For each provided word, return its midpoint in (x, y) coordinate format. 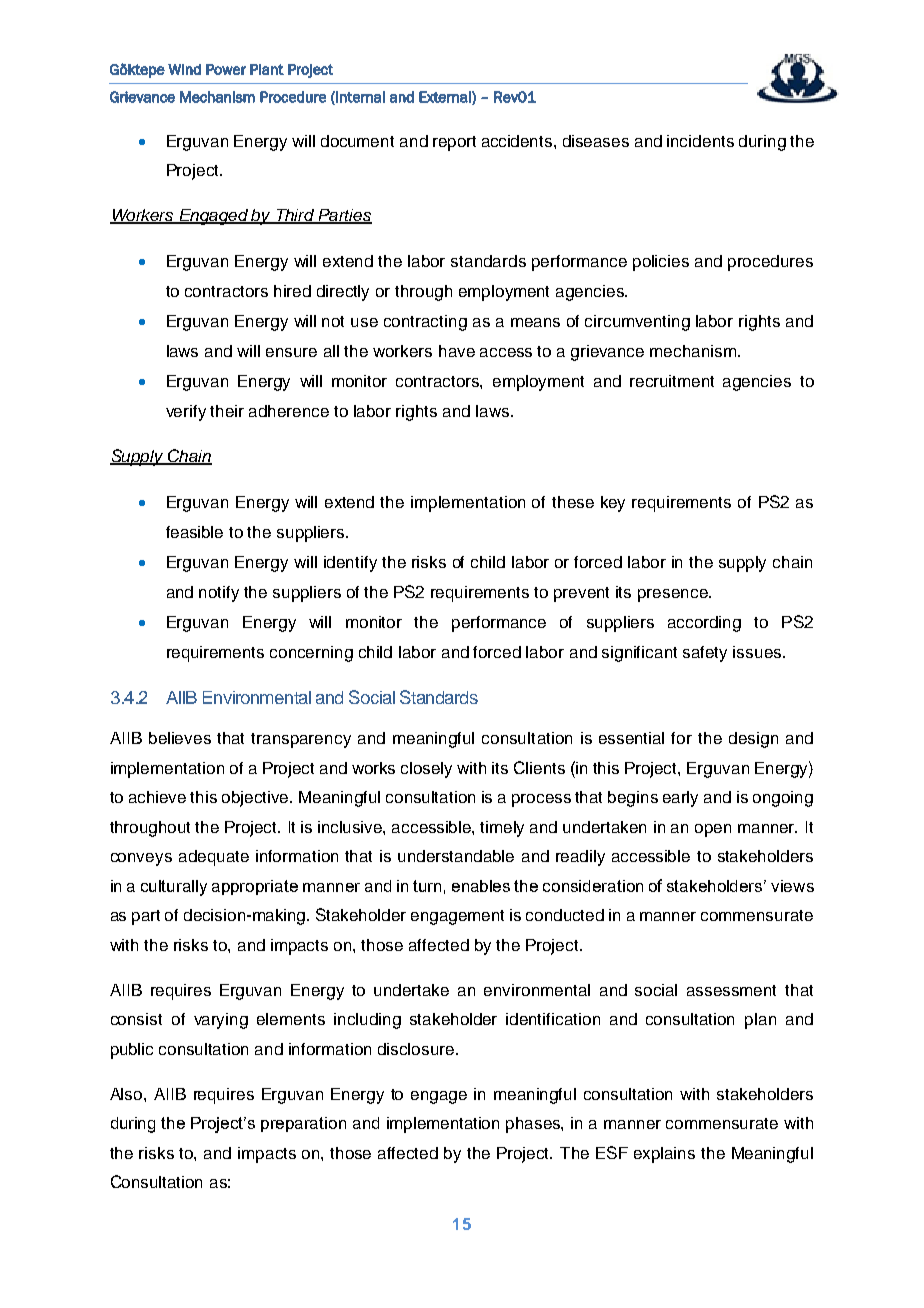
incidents (700, 141)
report (454, 143)
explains (664, 1155)
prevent (581, 594)
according (704, 624)
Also (127, 1094)
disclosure (416, 1049)
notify (219, 594)
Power (226, 69)
